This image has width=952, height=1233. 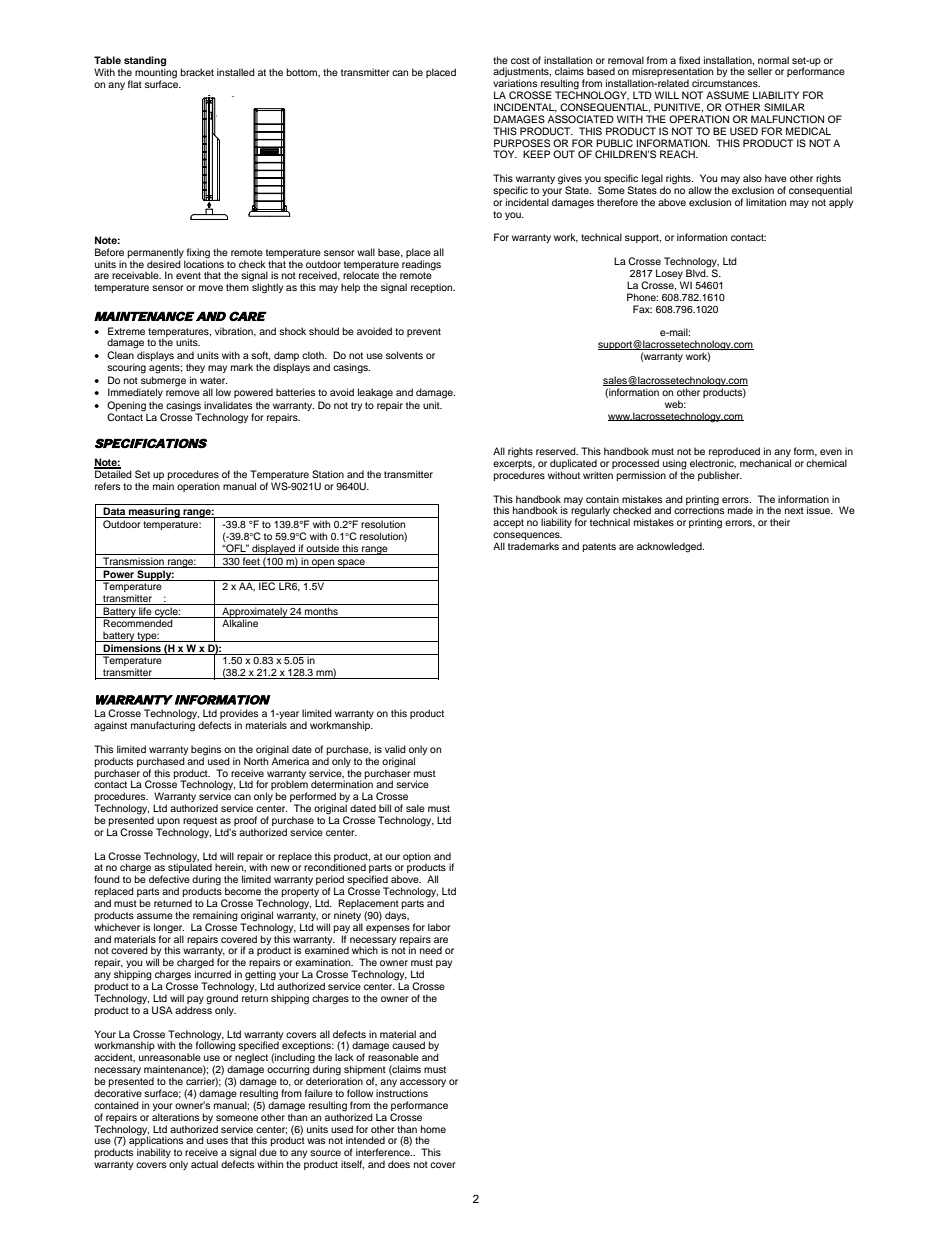 I want to click on home, so click(x=433, y=1129).
